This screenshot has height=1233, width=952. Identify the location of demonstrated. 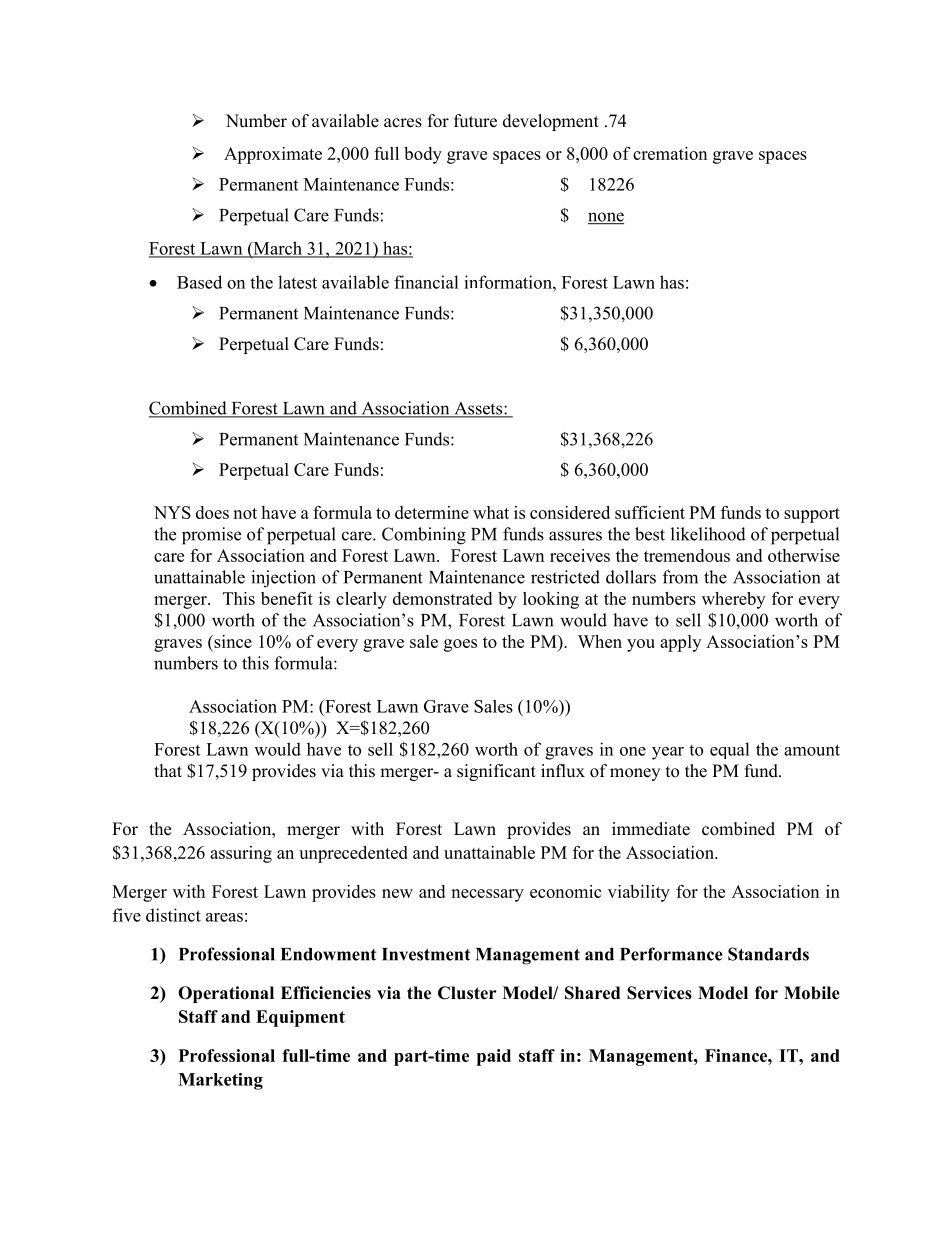
(442, 598).
